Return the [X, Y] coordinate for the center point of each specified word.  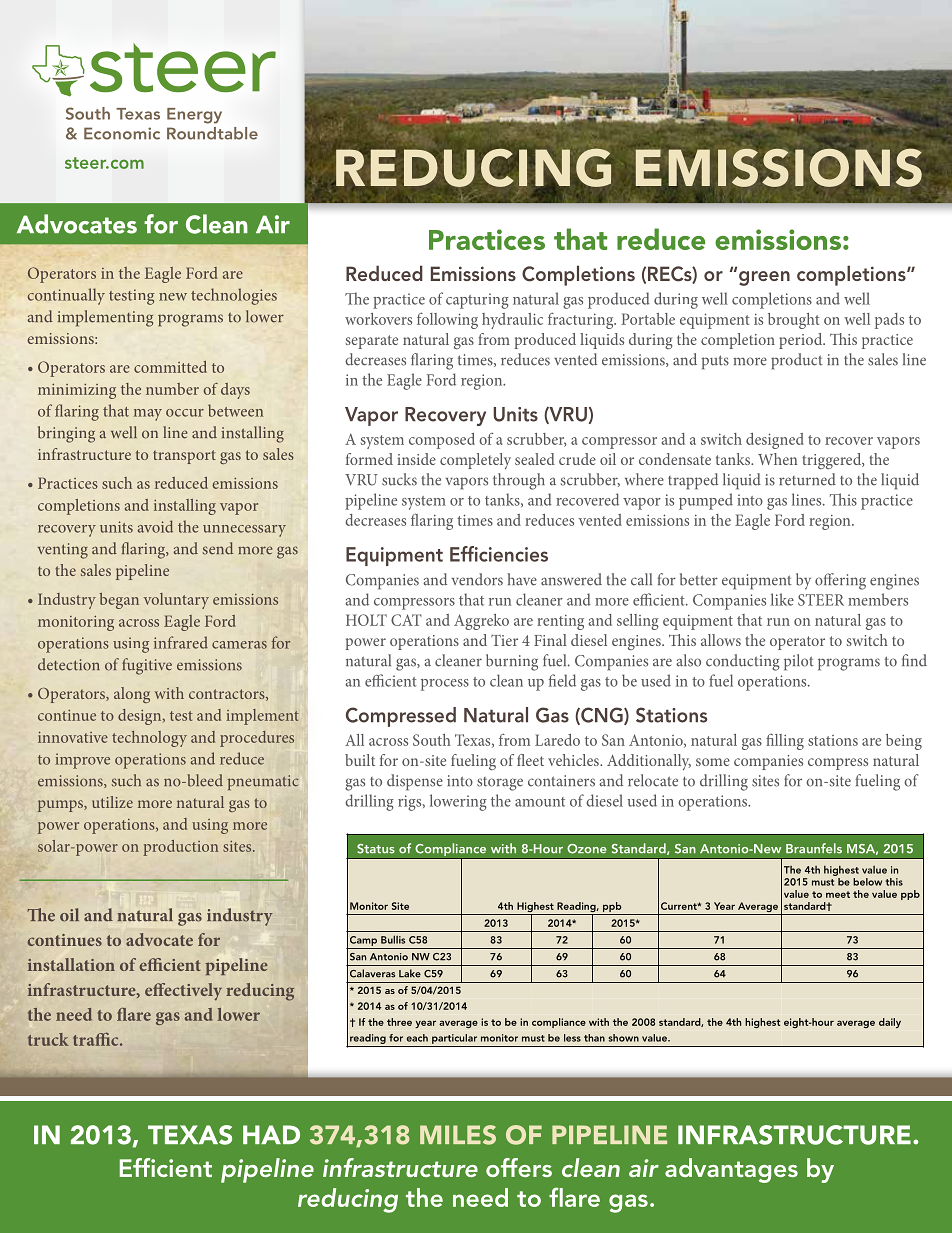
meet [838, 894]
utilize [112, 802]
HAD [271, 1134]
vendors [477, 579]
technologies [234, 296]
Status [376, 849]
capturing [477, 301]
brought [793, 321]
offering [840, 581]
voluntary [176, 601]
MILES [458, 1135]
